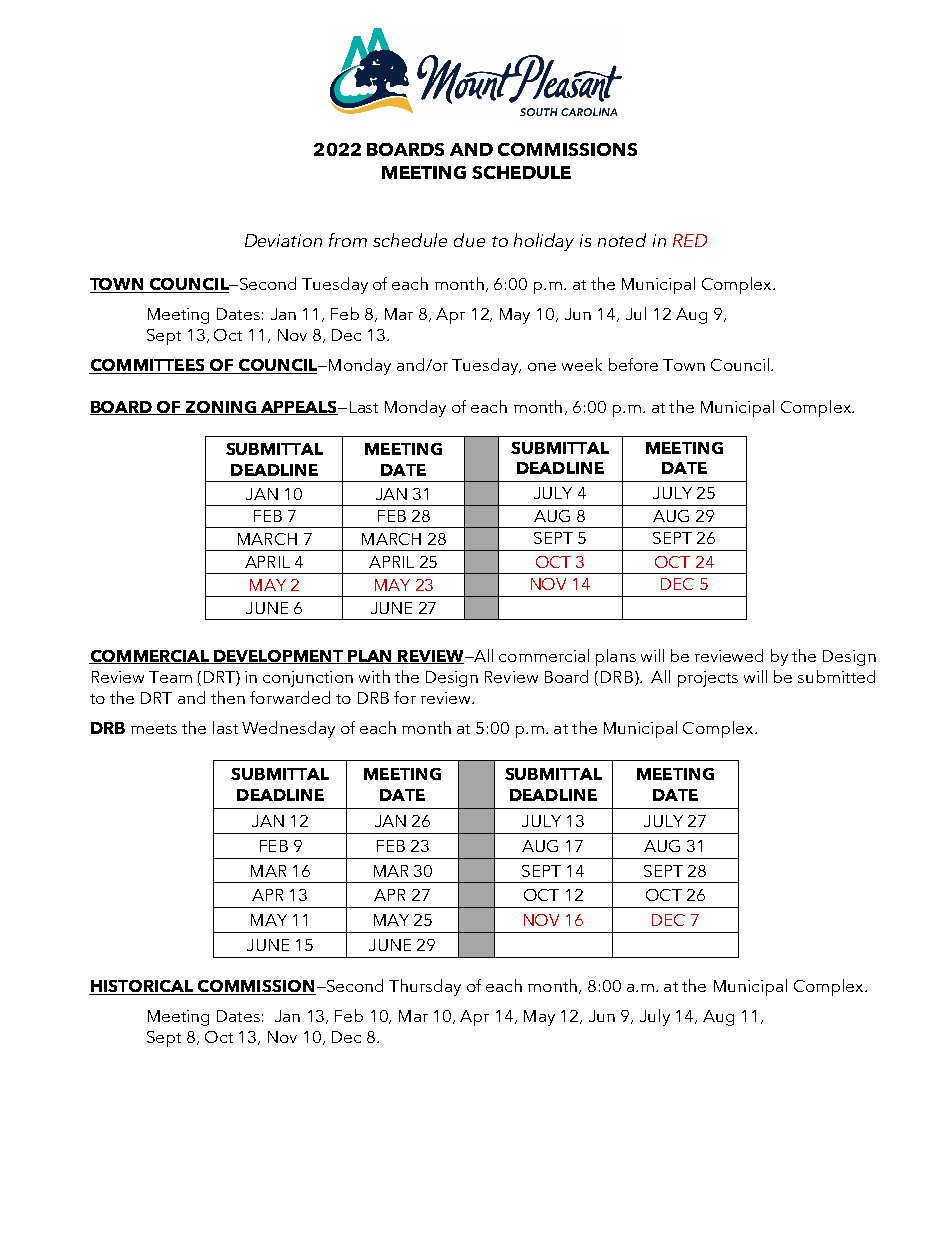 Image resolution: width=952 pixels, height=1233 pixels. What do you see at coordinates (283, 240) in the screenshot?
I see `Deviation` at bounding box center [283, 240].
